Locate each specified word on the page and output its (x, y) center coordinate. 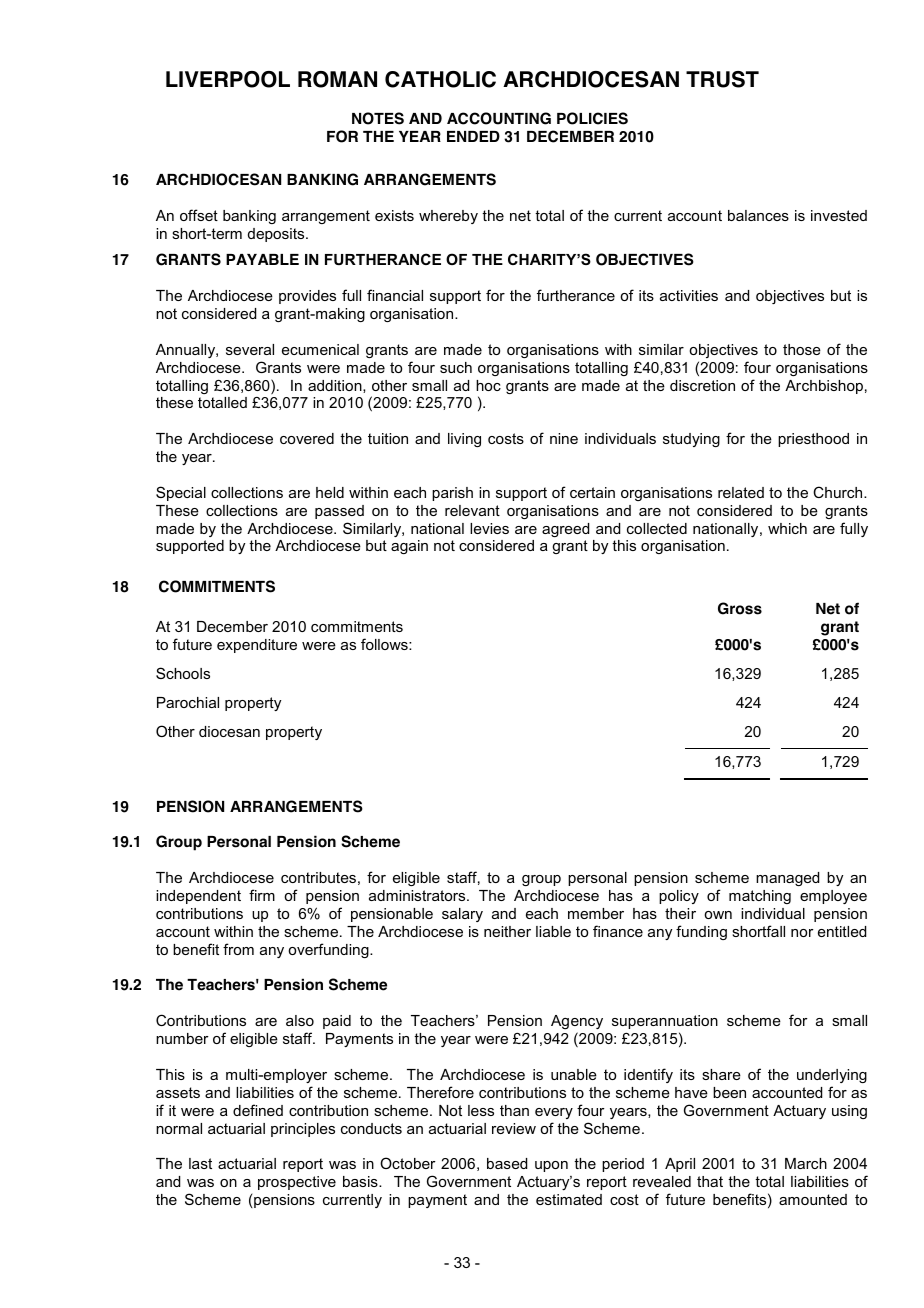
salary (462, 915)
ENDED (473, 136)
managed (787, 879)
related (741, 492)
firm (262, 895)
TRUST (722, 79)
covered (307, 438)
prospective (297, 1183)
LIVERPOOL (228, 79)
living (464, 440)
